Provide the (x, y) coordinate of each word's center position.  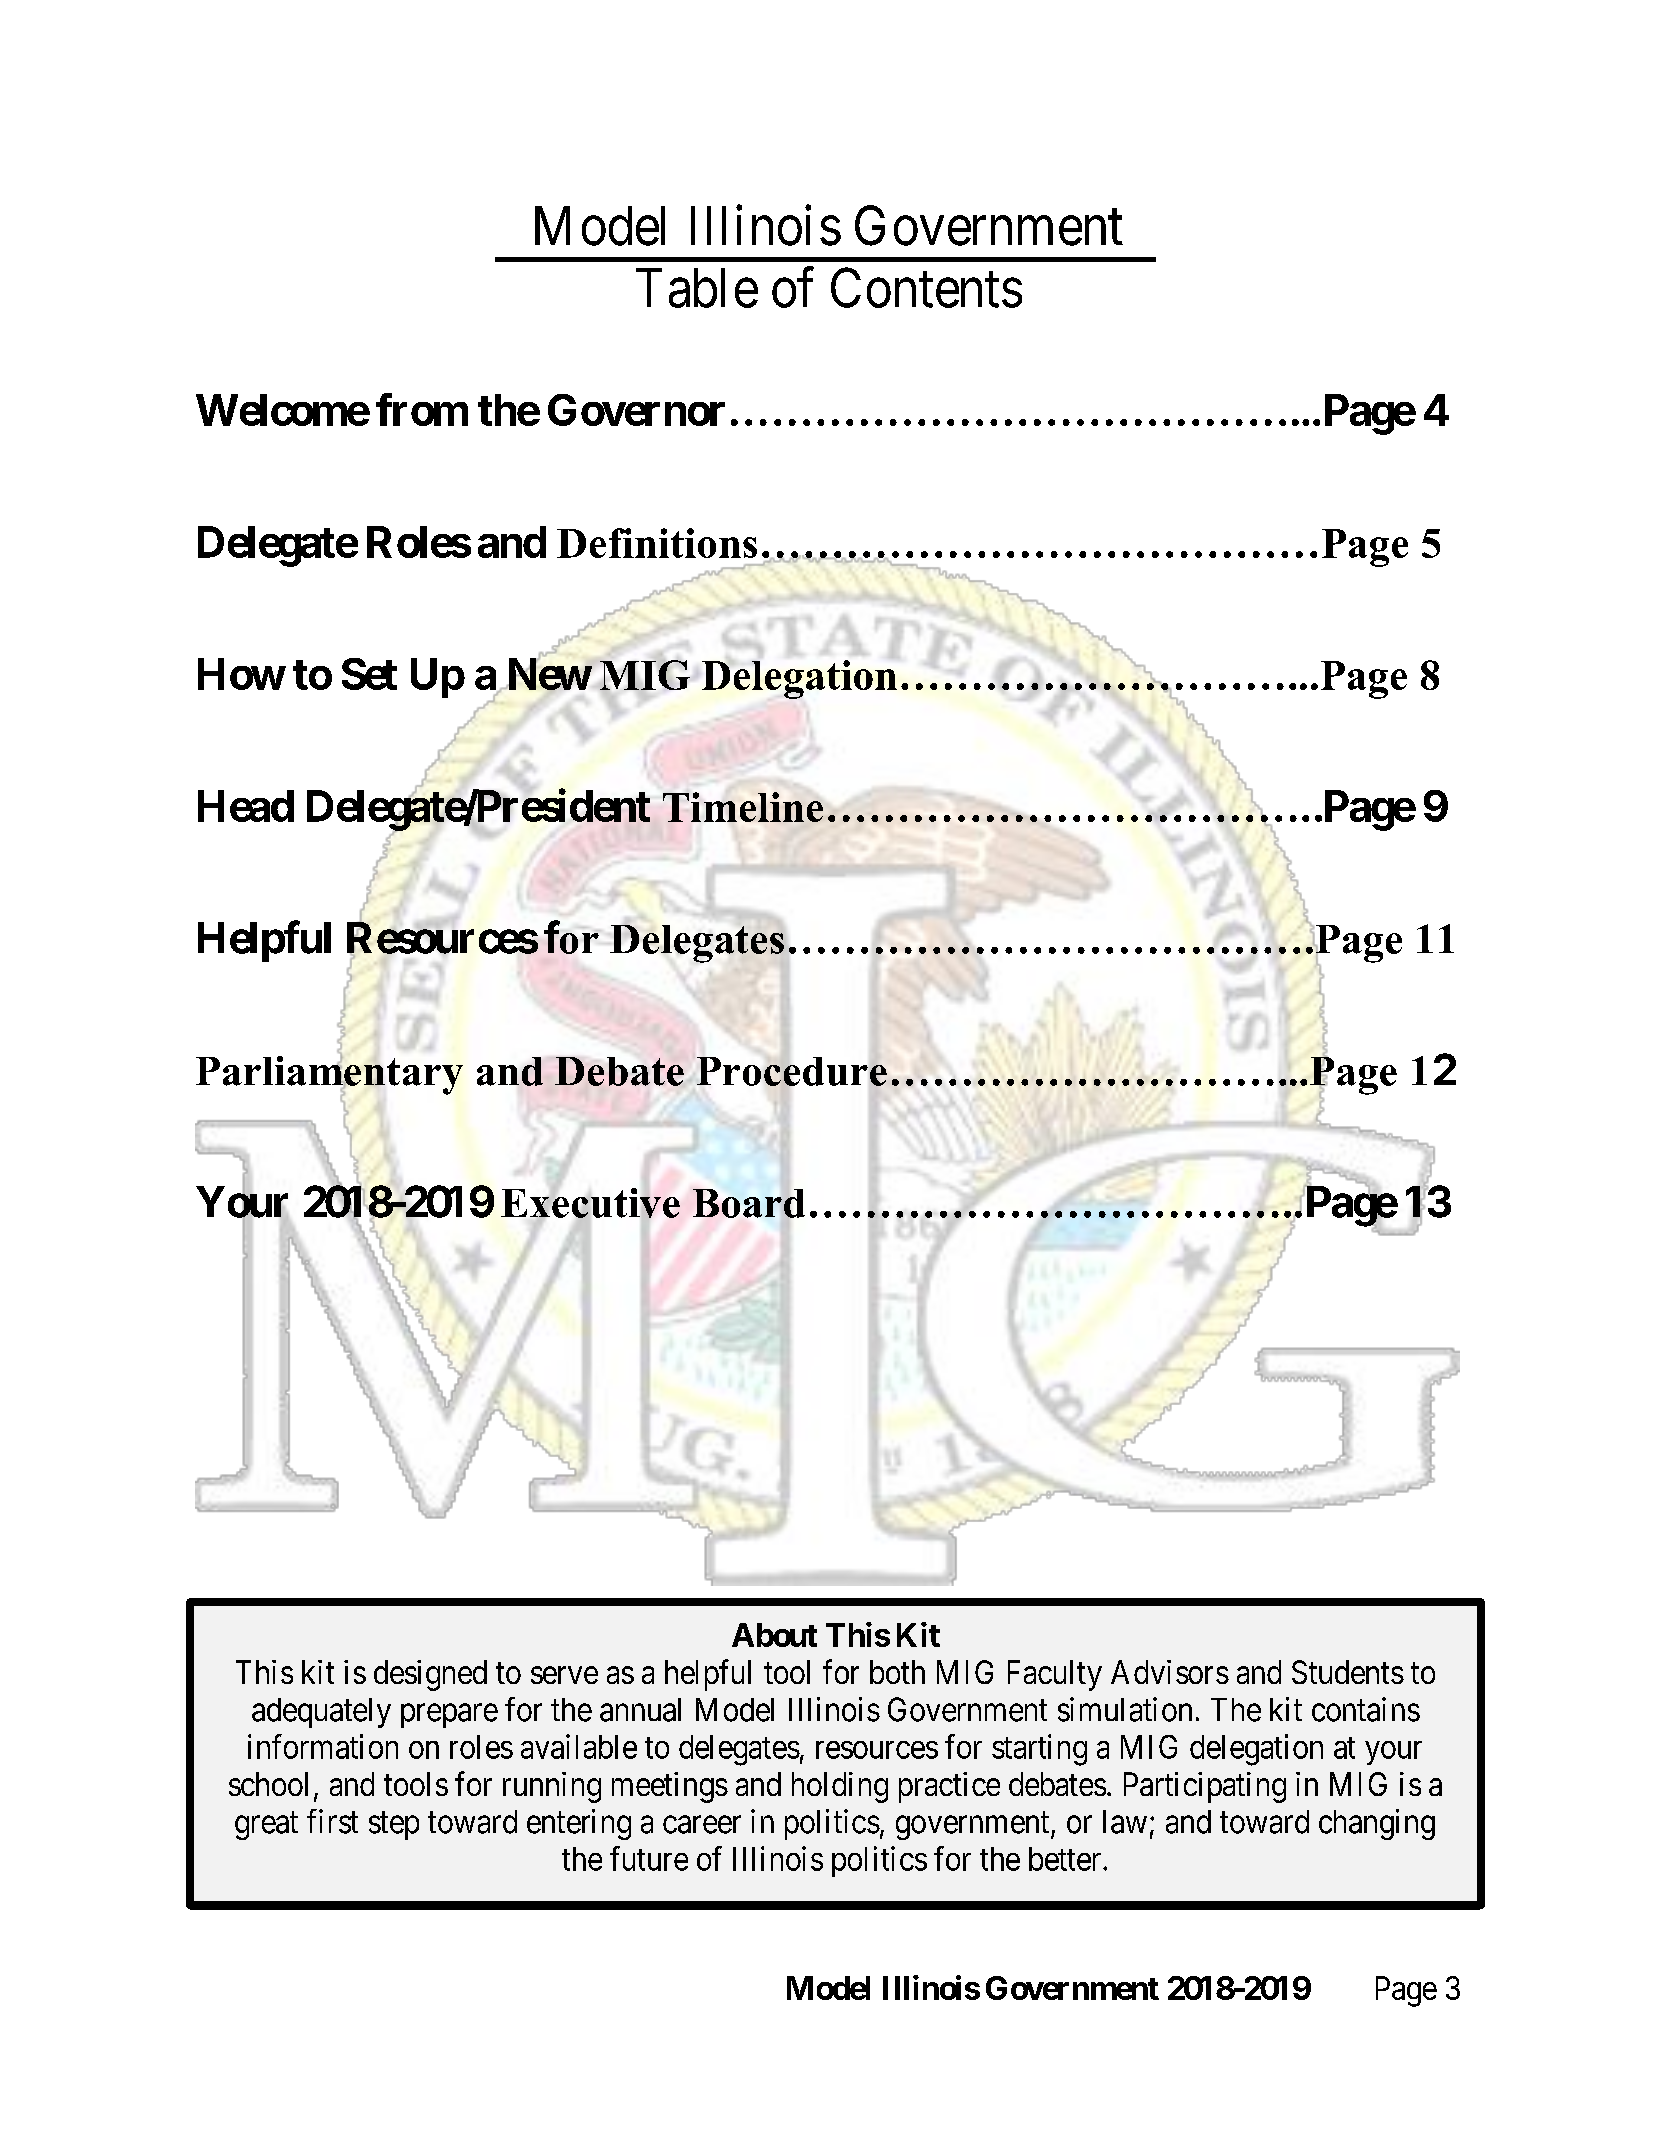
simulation (1125, 1709)
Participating (1205, 1787)
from (422, 409)
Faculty (1055, 1675)
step (394, 1826)
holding (840, 1787)
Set (369, 674)
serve (564, 1675)
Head (246, 806)
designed (430, 1675)
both (897, 1672)
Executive (590, 1202)
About (774, 1635)
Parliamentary (329, 1075)
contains (1366, 1709)
